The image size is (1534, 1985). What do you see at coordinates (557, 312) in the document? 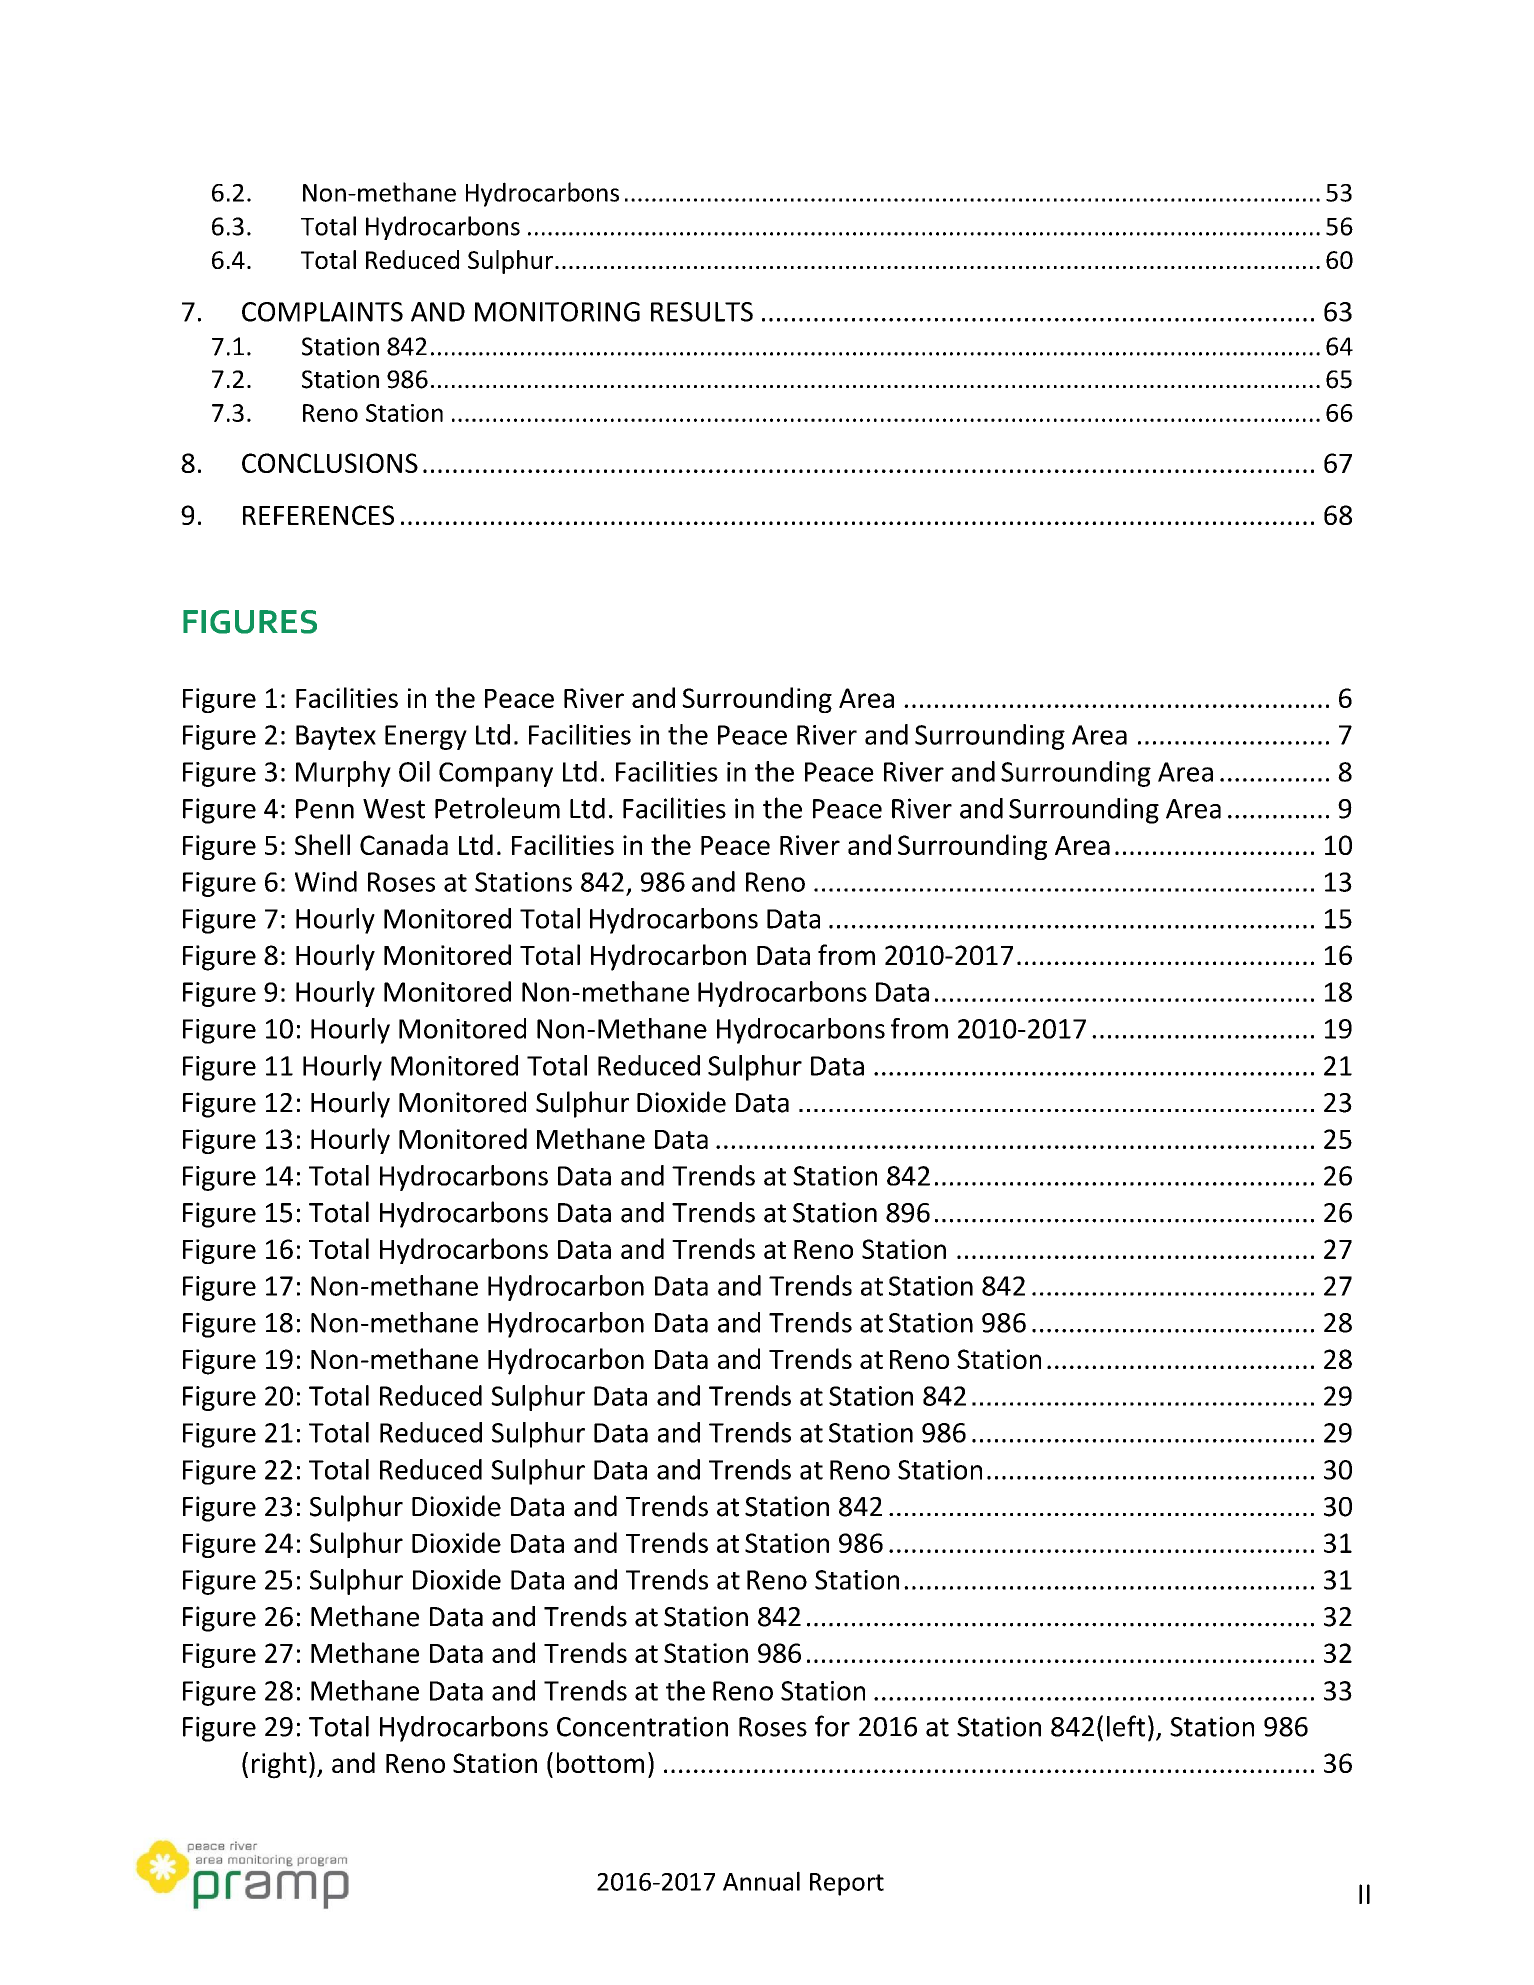
I see `MONITORING` at bounding box center [557, 312].
